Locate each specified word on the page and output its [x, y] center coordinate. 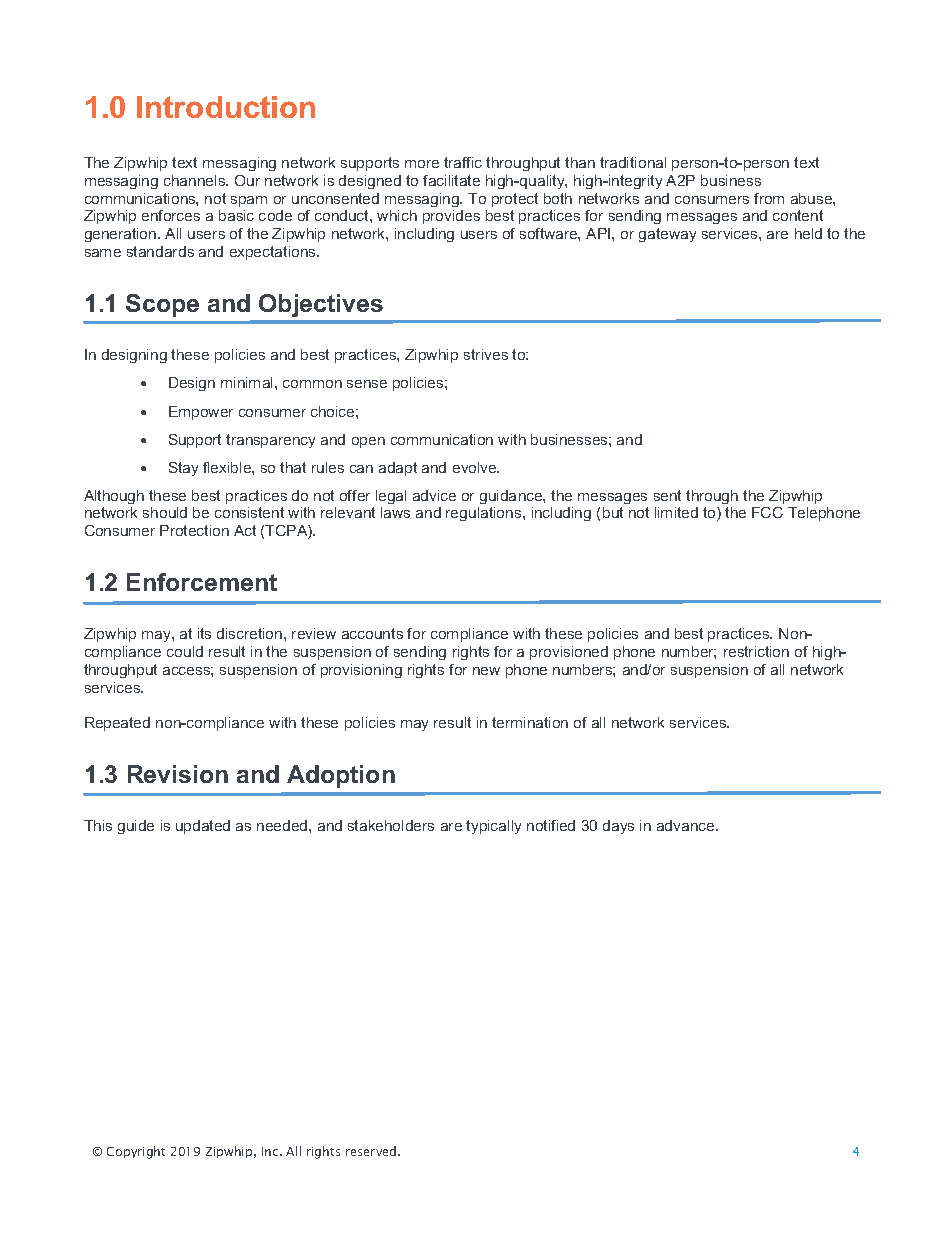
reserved [372, 1151]
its [204, 633]
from [769, 198]
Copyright [136, 1152]
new [486, 671]
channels [196, 180]
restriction [756, 651]
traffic [463, 162]
